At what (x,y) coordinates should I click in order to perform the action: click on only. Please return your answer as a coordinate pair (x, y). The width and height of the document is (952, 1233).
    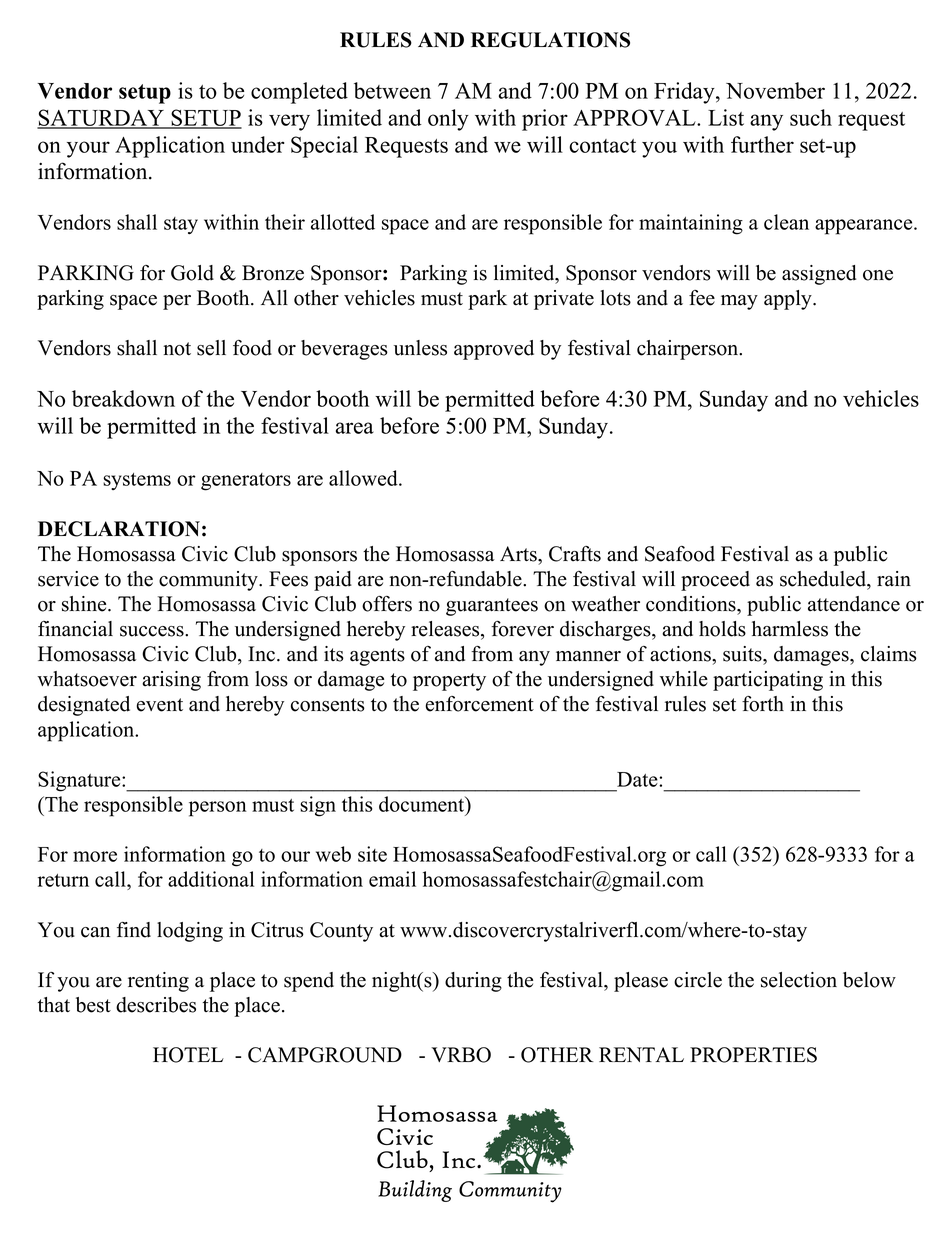
    Looking at the image, I should click on (448, 120).
